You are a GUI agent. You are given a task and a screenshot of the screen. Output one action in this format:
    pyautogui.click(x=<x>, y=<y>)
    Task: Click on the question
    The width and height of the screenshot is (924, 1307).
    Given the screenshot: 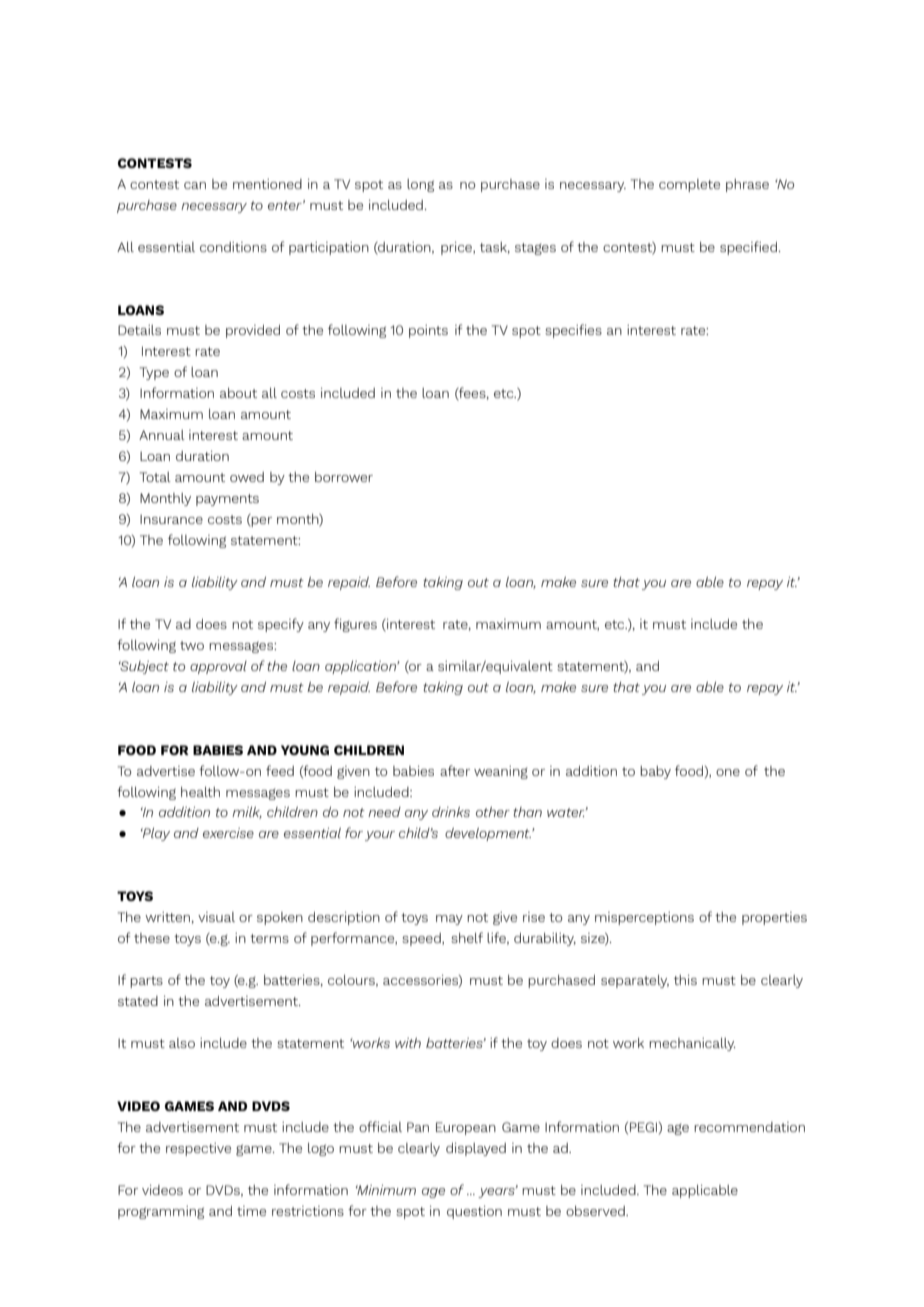 What is the action you would take?
    pyautogui.click(x=474, y=1212)
